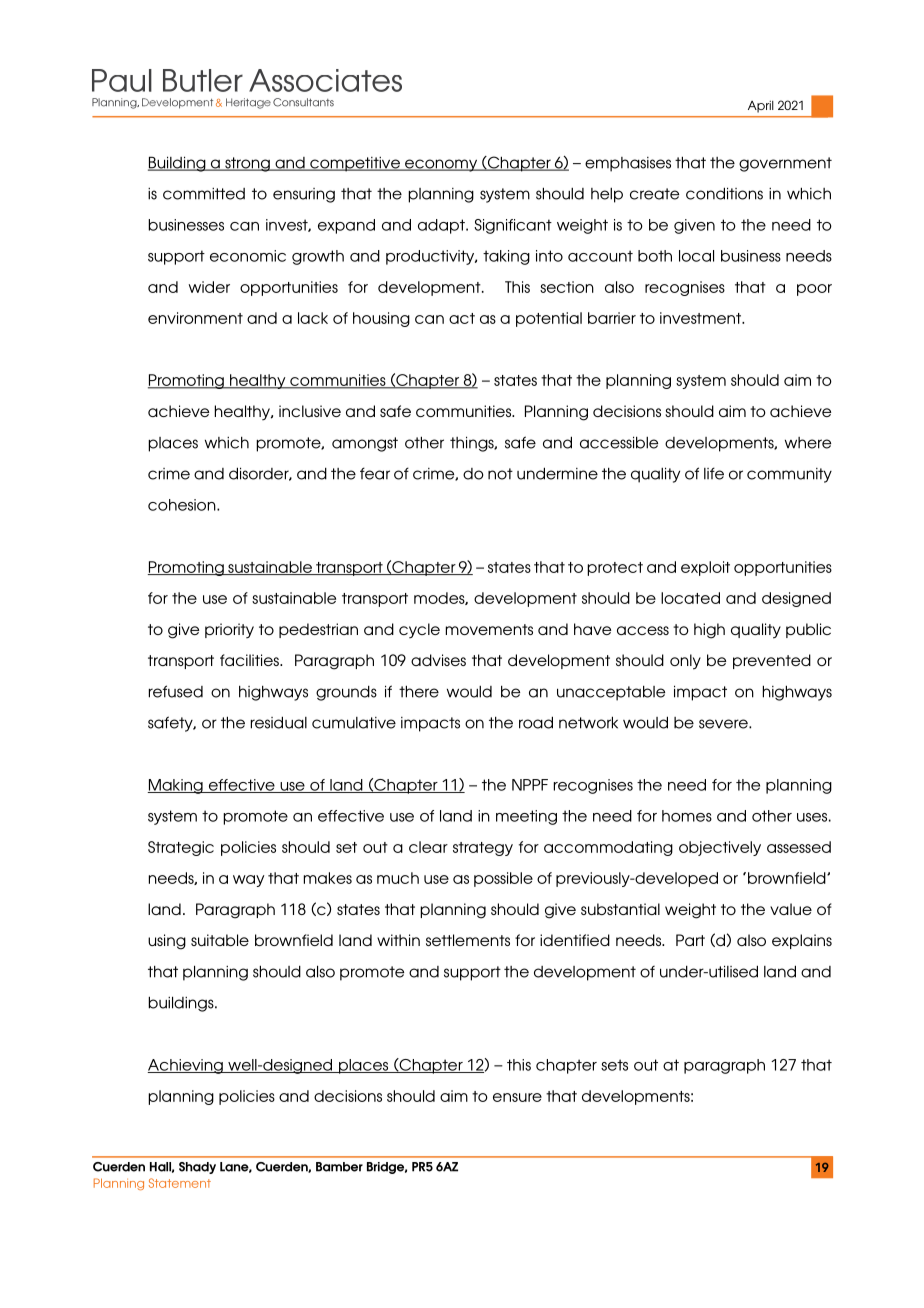 This page has height=1308, width=924. Describe the element at coordinates (183, 505) in the page. I see `cohesion` at that location.
